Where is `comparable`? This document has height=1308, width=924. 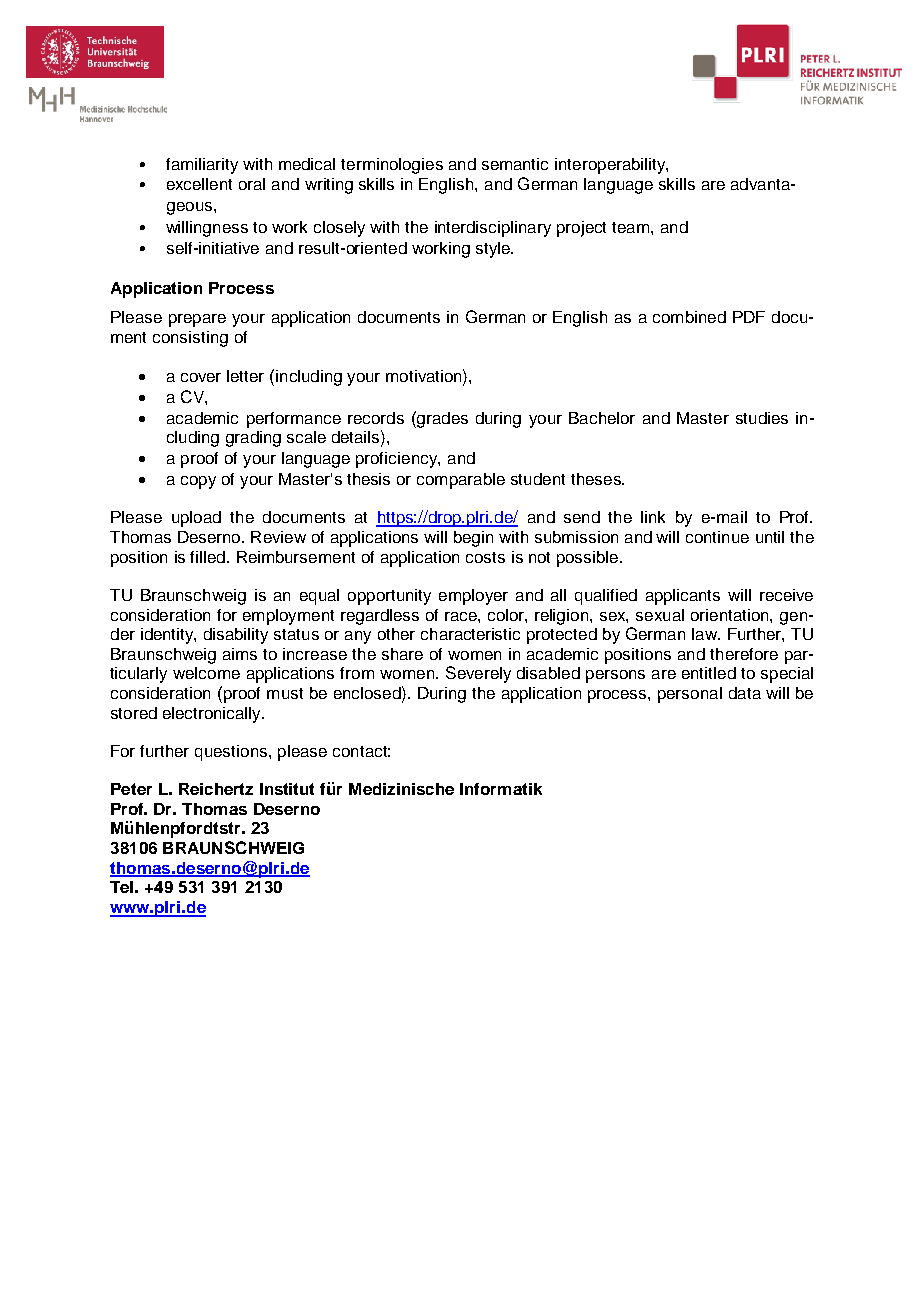 comparable is located at coordinates (461, 481).
